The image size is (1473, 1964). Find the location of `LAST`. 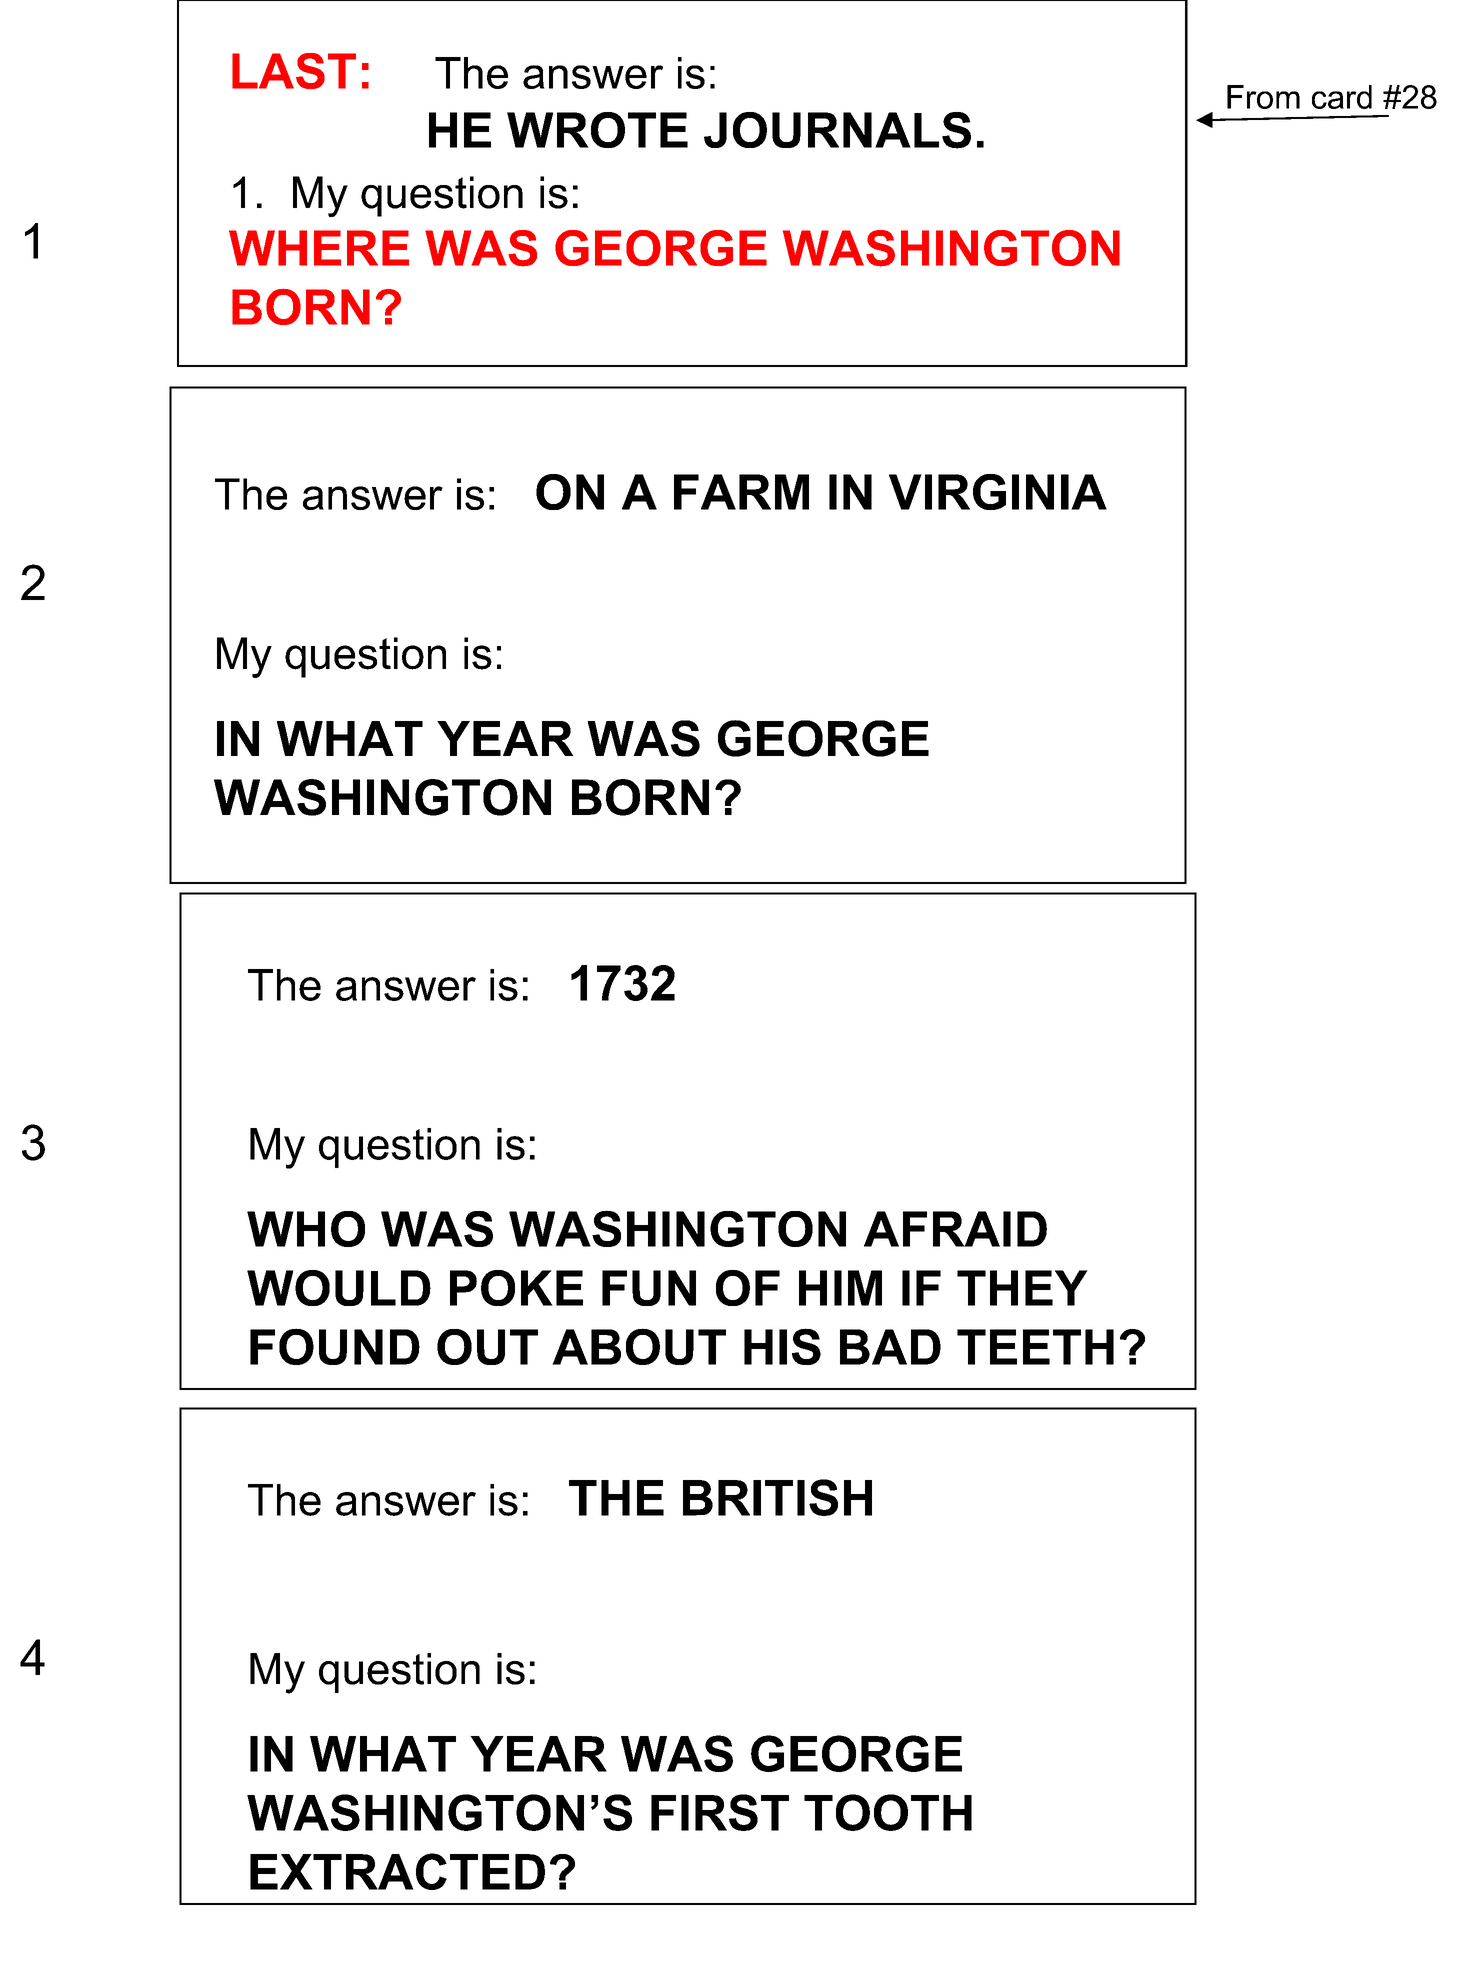

LAST is located at coordinates (294, 71).
